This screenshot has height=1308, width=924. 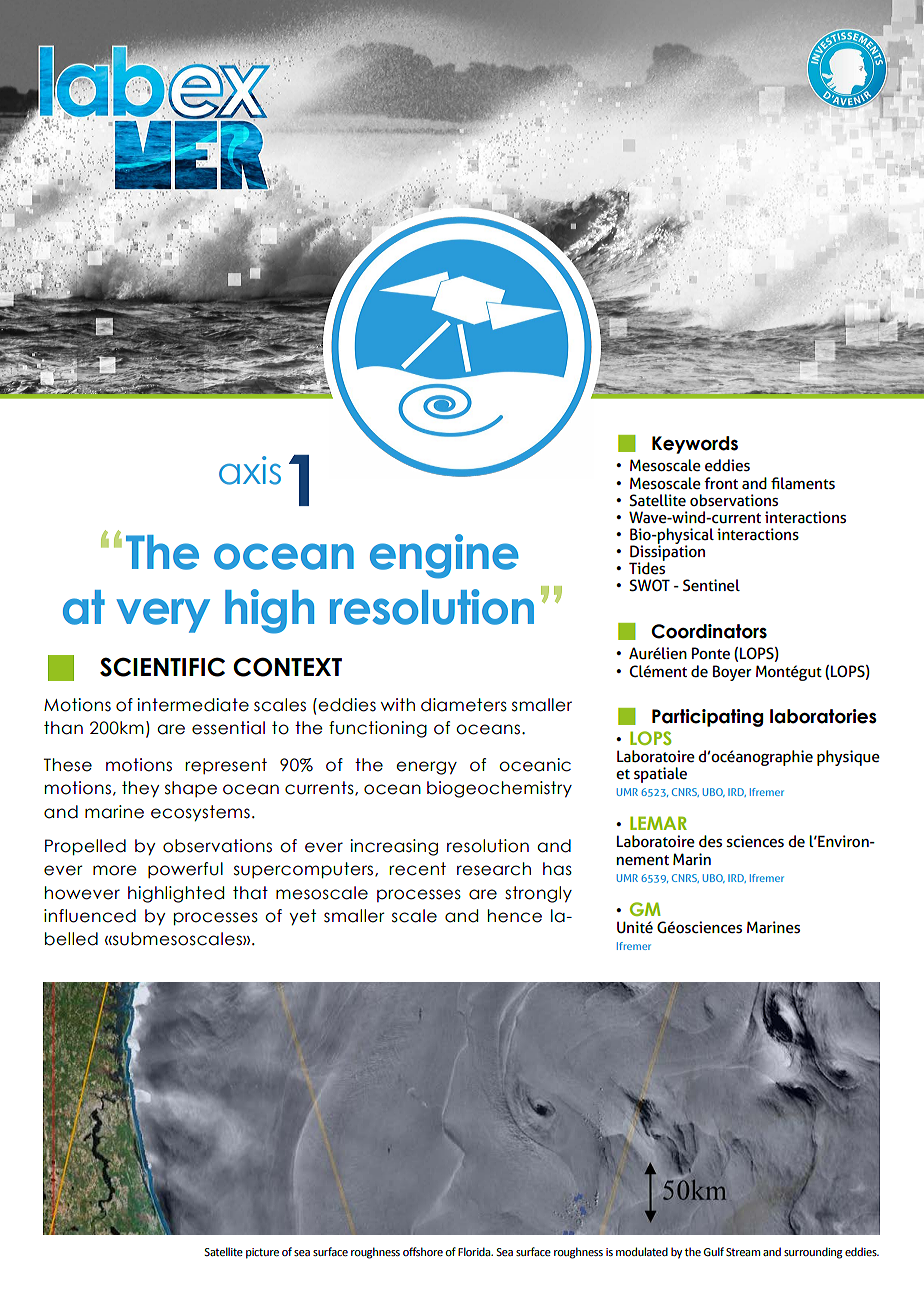 I want to click on research, so click(x=494, y=869).
